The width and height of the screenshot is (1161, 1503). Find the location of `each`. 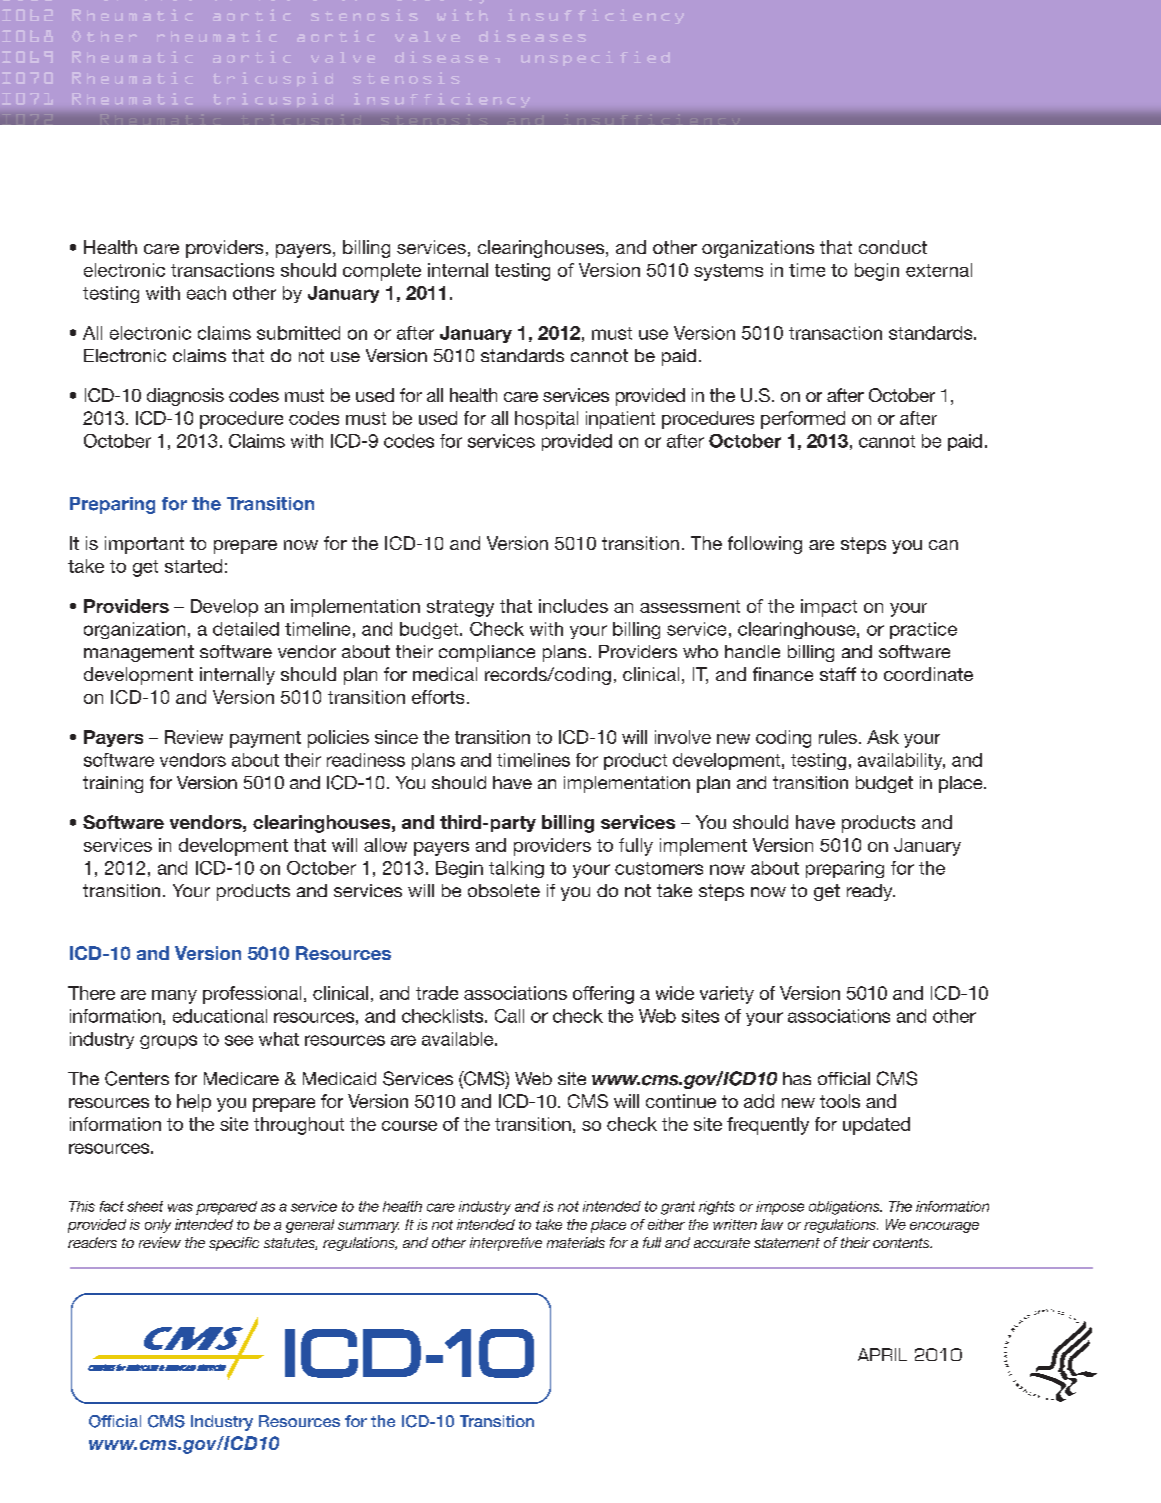

each is located at coordinates (206, 293).
